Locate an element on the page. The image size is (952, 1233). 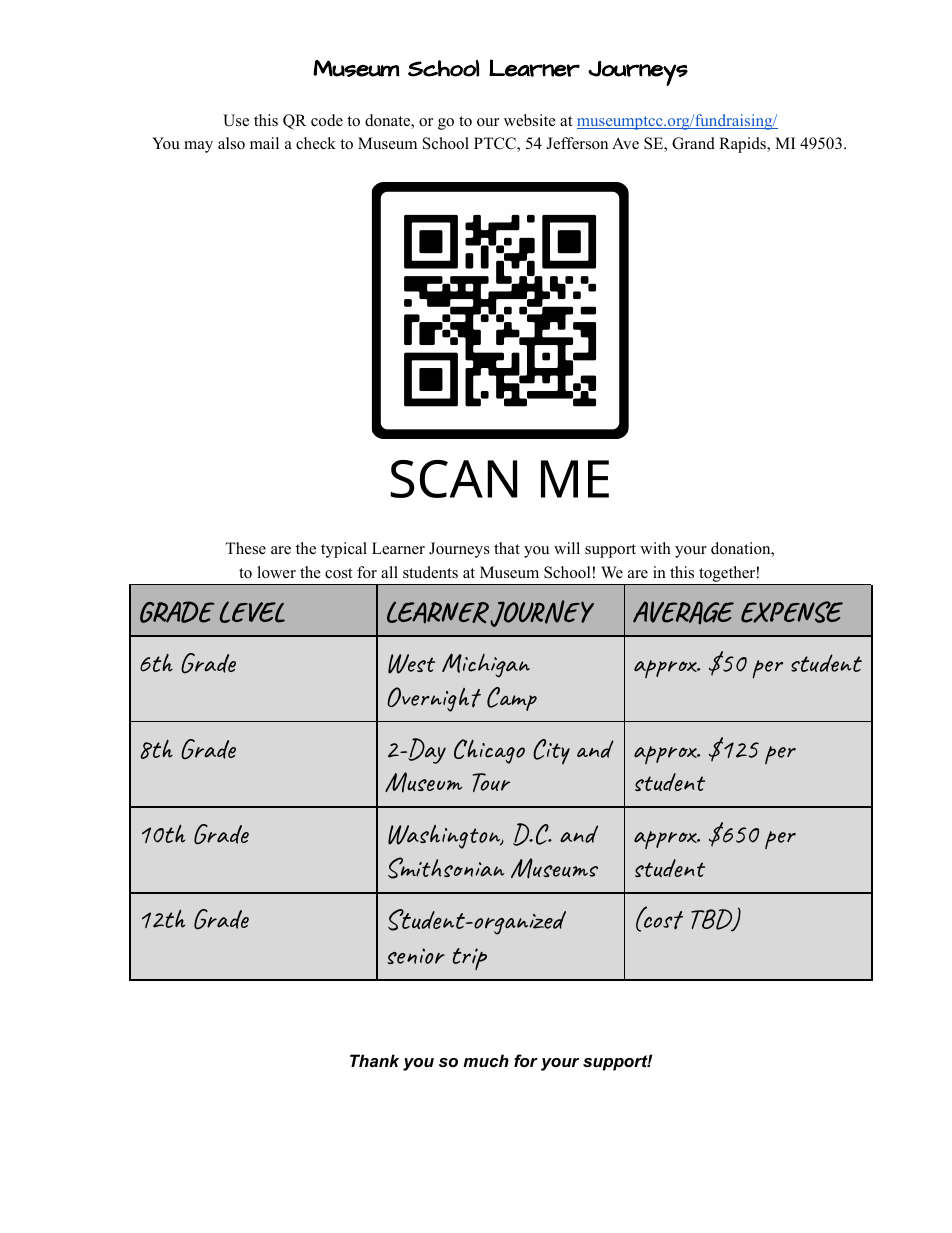
that is located at coordinates (507, 548).
